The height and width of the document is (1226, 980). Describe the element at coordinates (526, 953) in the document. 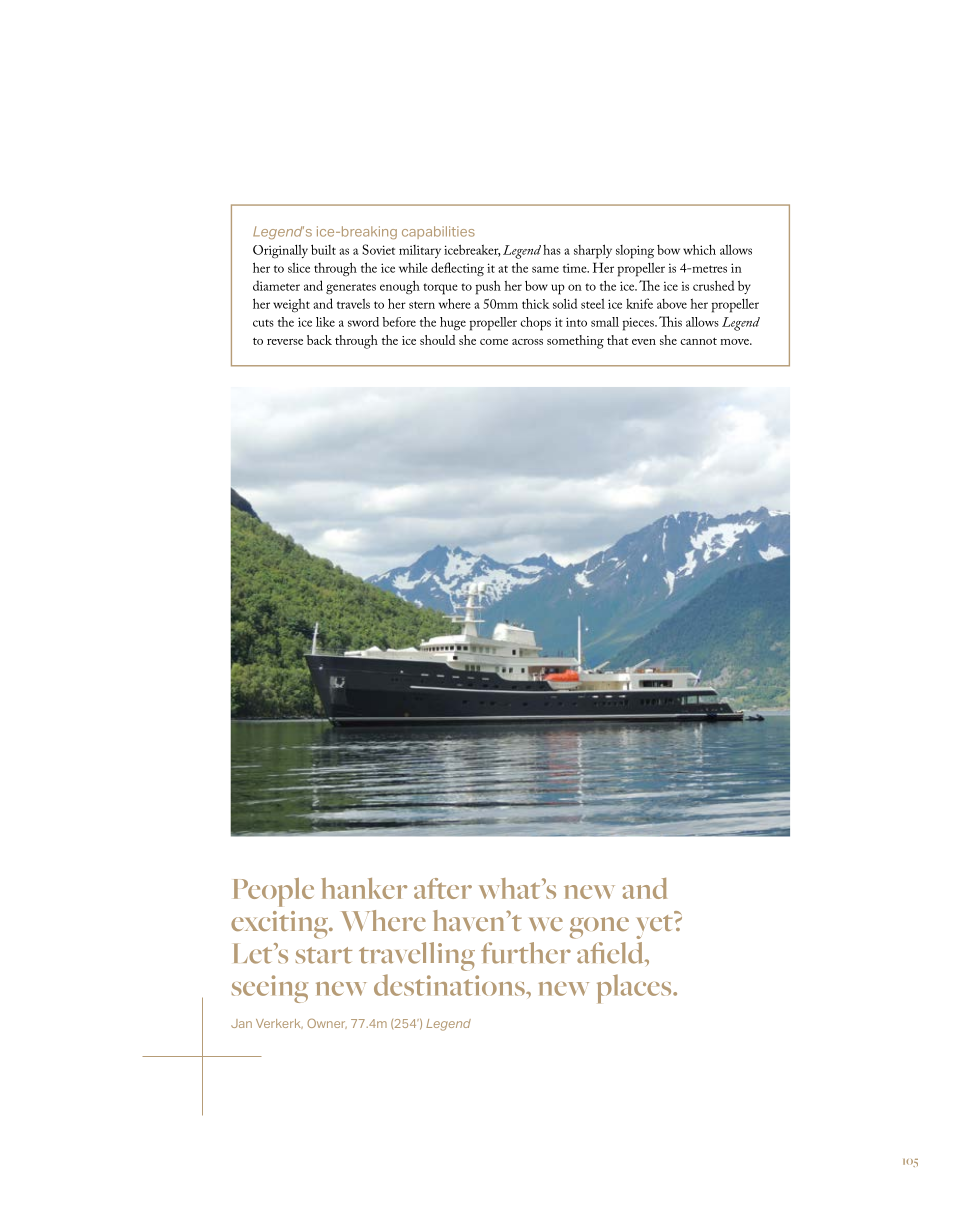

I see `further` at that location.
